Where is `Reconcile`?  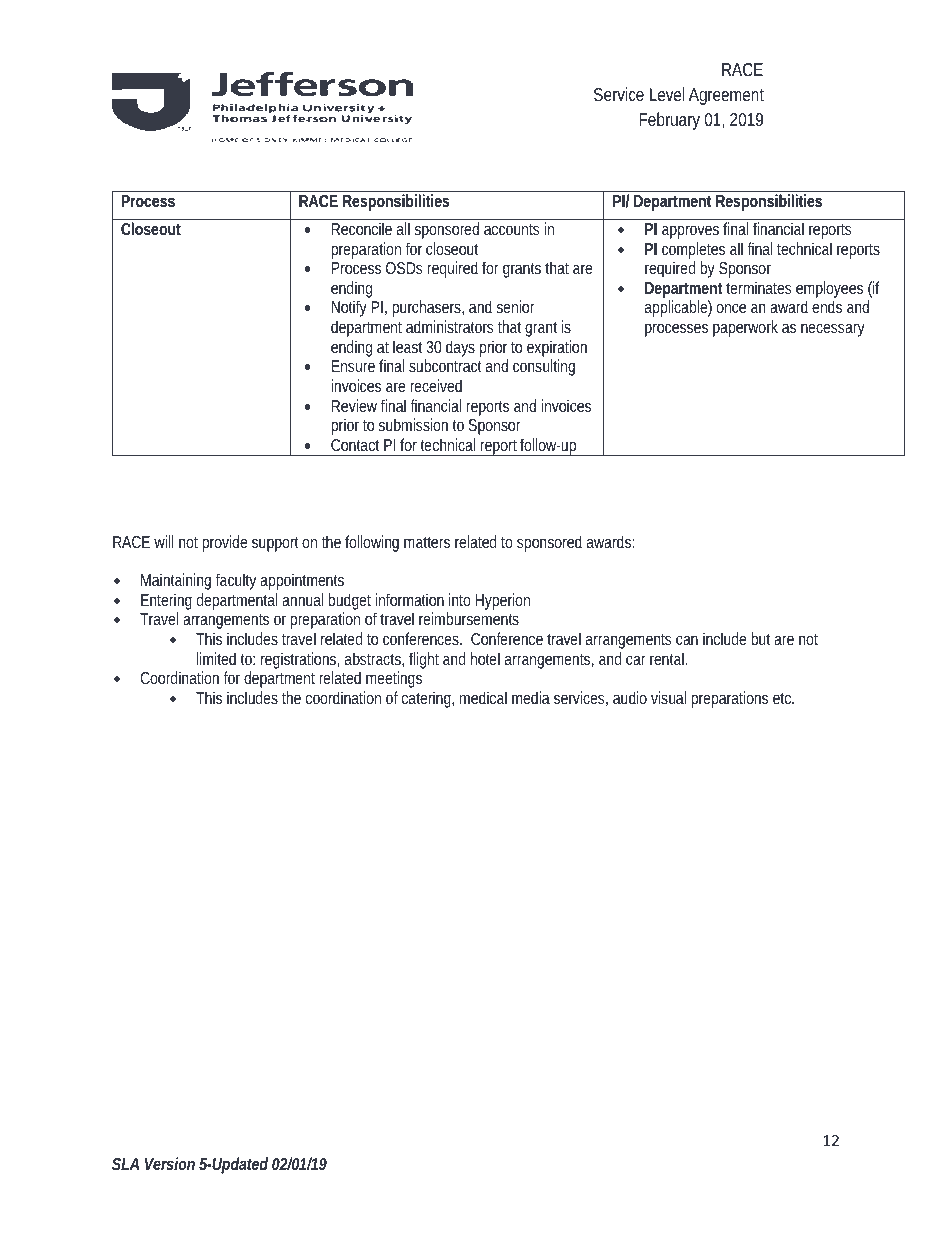 Reconcile is located at coordinates (362, 228).
